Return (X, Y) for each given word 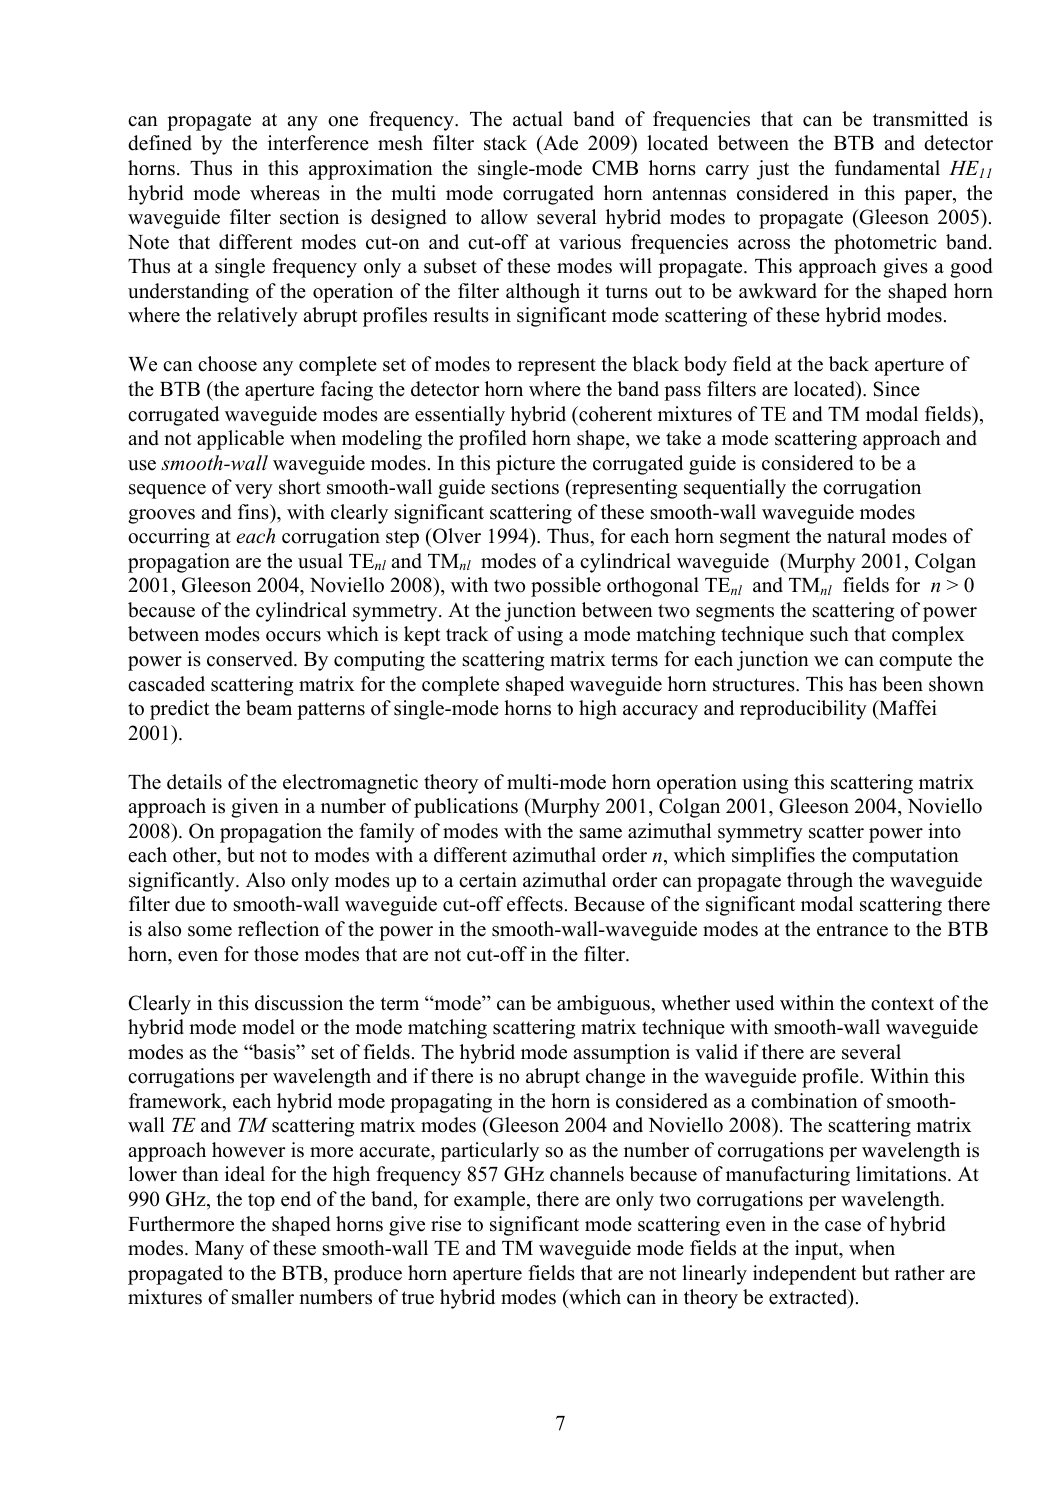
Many (219, 1250)
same (601, 833)
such (829, 634)
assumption (621, 1054)
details (194, 782)
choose (227, 364)
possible (566, 587)
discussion (299, 1003)
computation (905, 857)
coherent (614, 414)
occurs (293, 636)
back (849, 364)
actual (538, 119)
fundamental (887, 168)
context (902, 1004)
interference (318, 143)
